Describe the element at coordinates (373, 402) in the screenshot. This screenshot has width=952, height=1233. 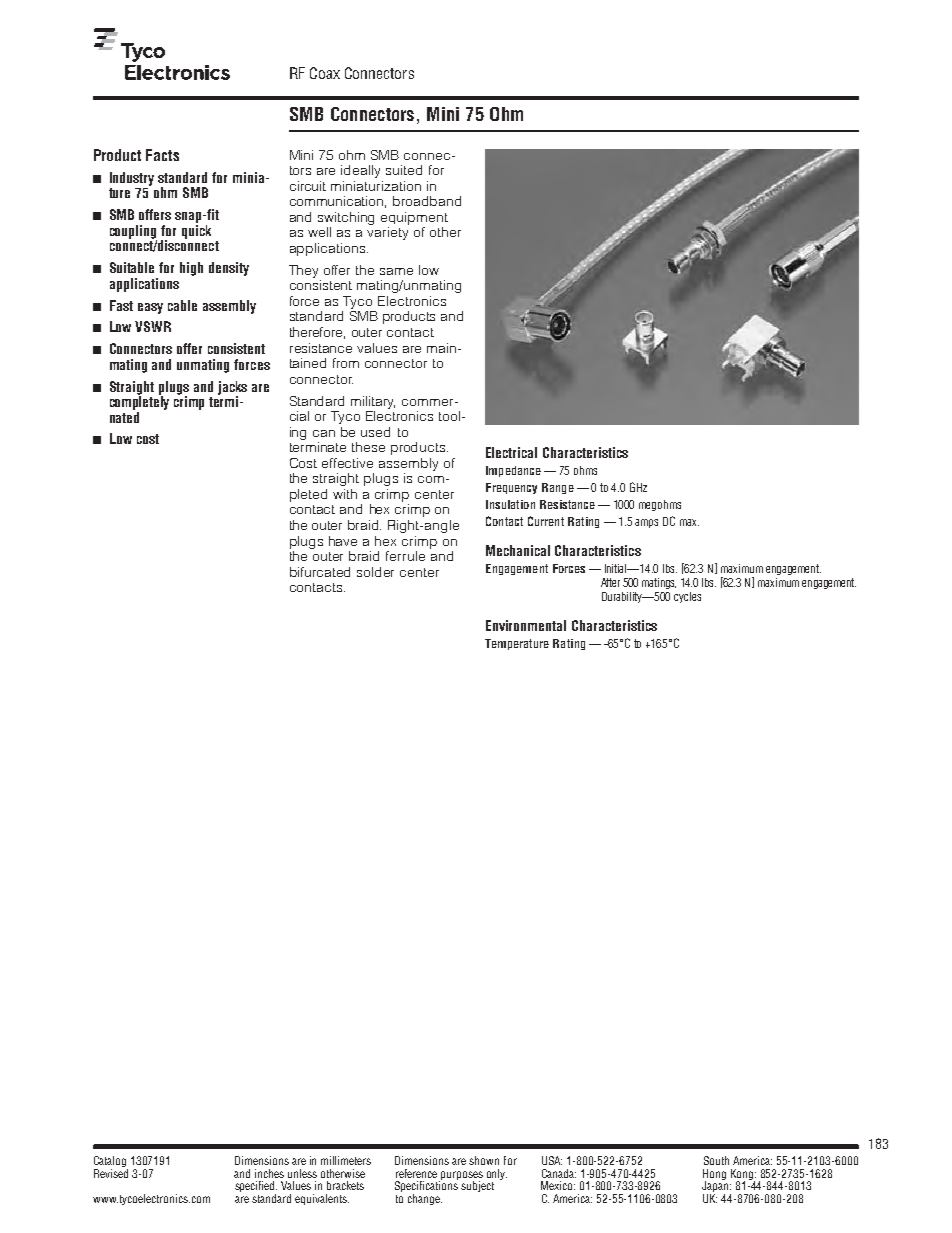
I see `military` at that location.
